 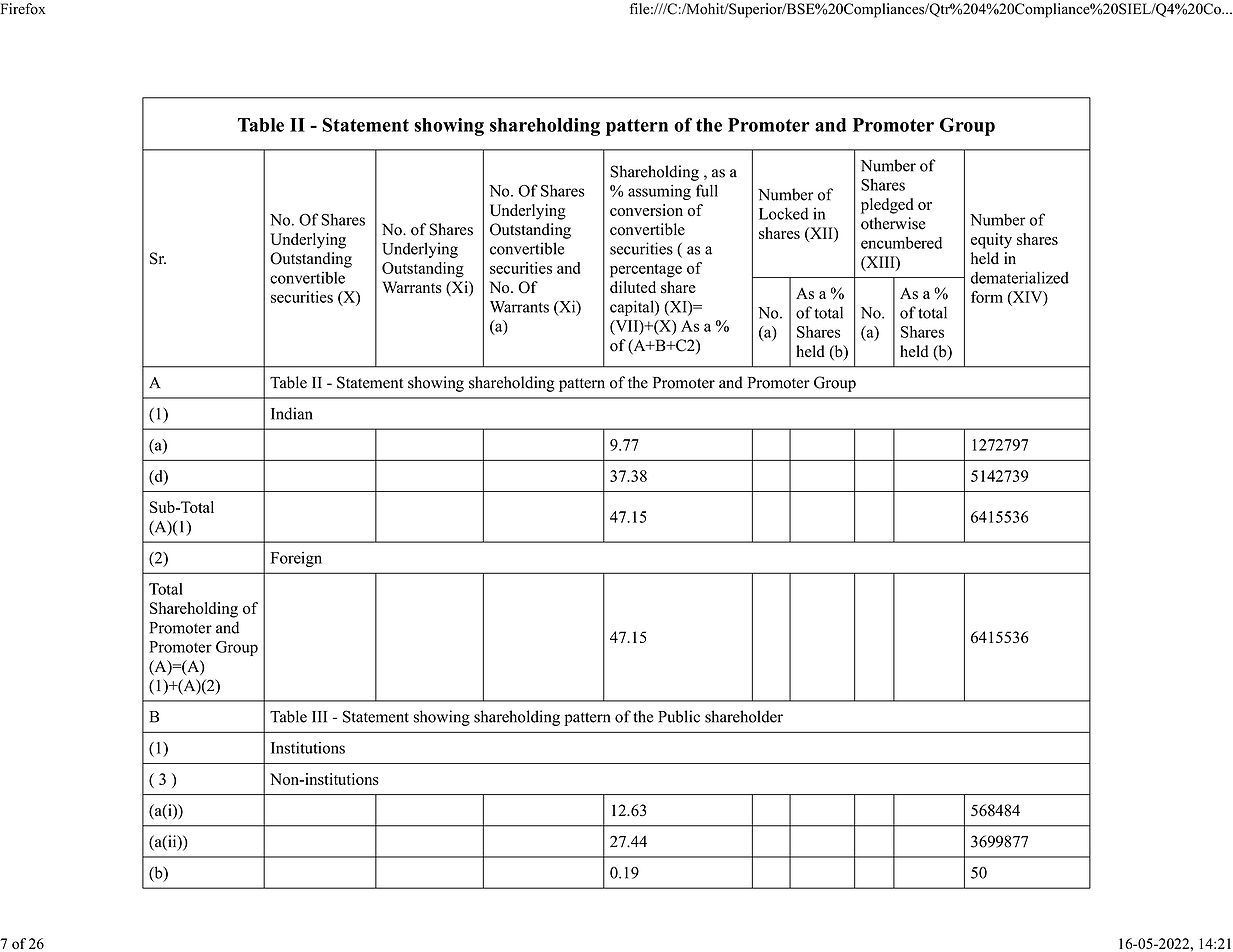 I want to click on percentage, so click(x=646, y=271).
